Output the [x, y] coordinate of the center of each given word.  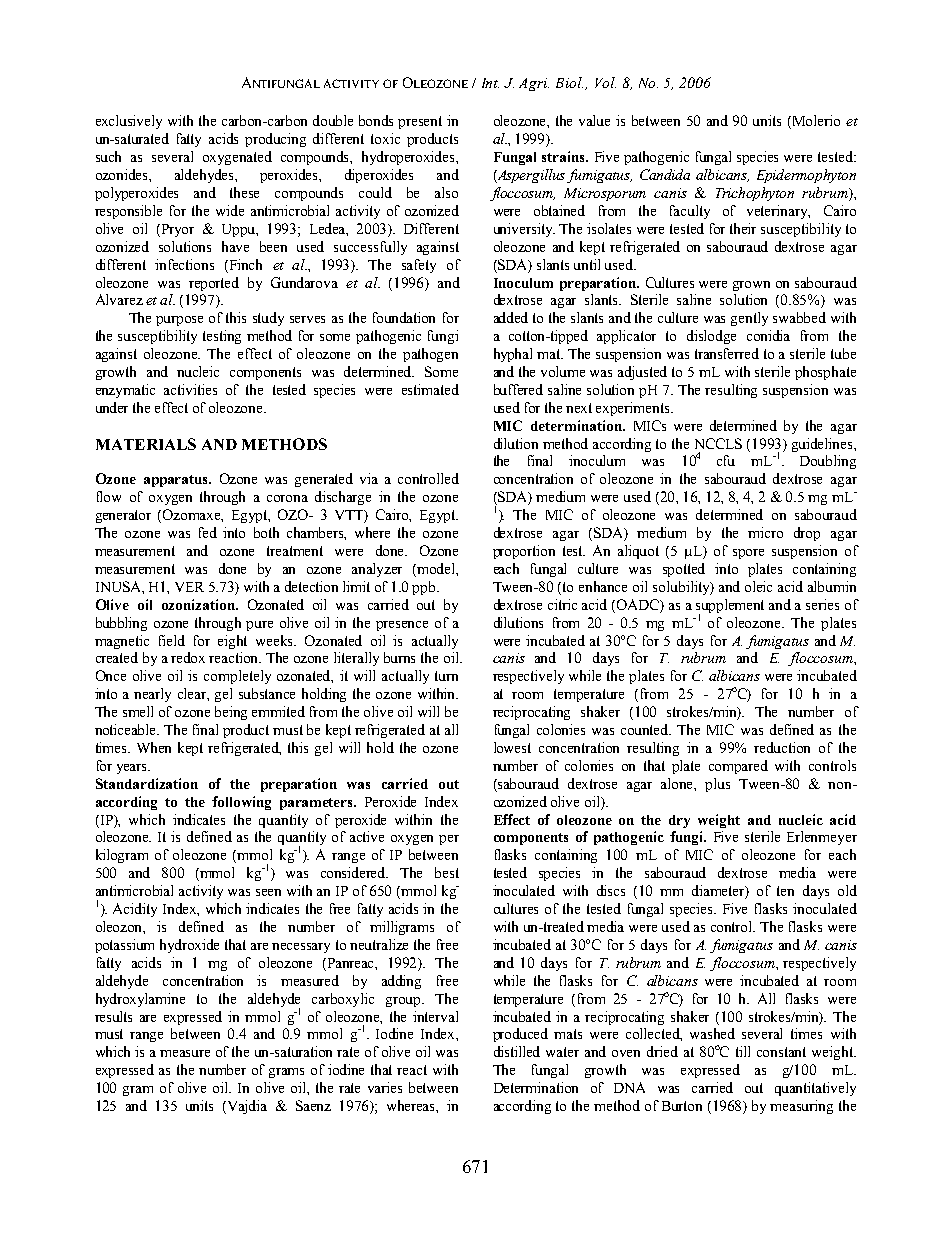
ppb [425, 588]
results [113, 1016]
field [172, 640]
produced [520, 1035]
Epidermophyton [806, 176]
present [420, 122]
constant [781, 1052]
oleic [758, 586]
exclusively [129, 122]
